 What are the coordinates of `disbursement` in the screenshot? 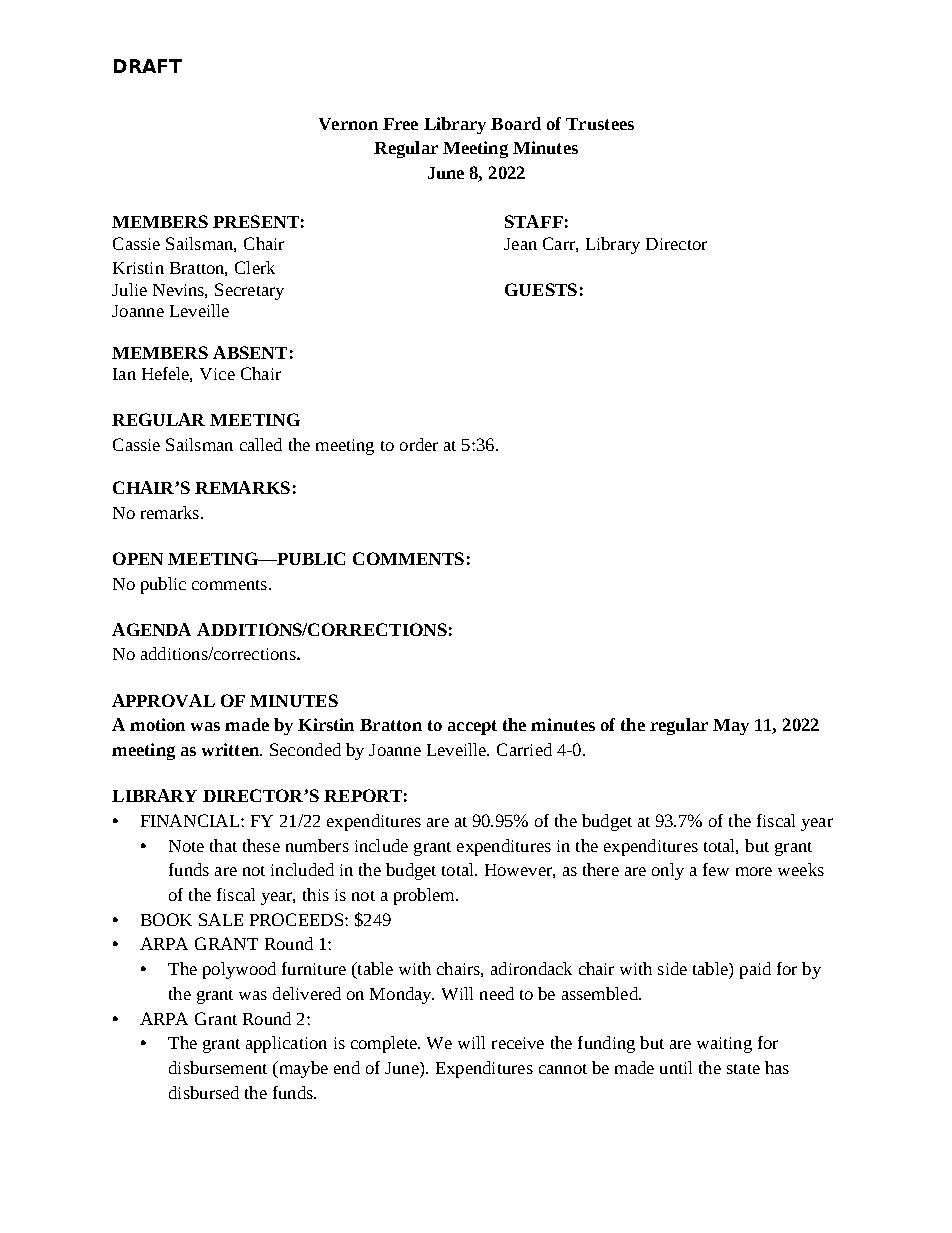 It's located at (218, 1067).
